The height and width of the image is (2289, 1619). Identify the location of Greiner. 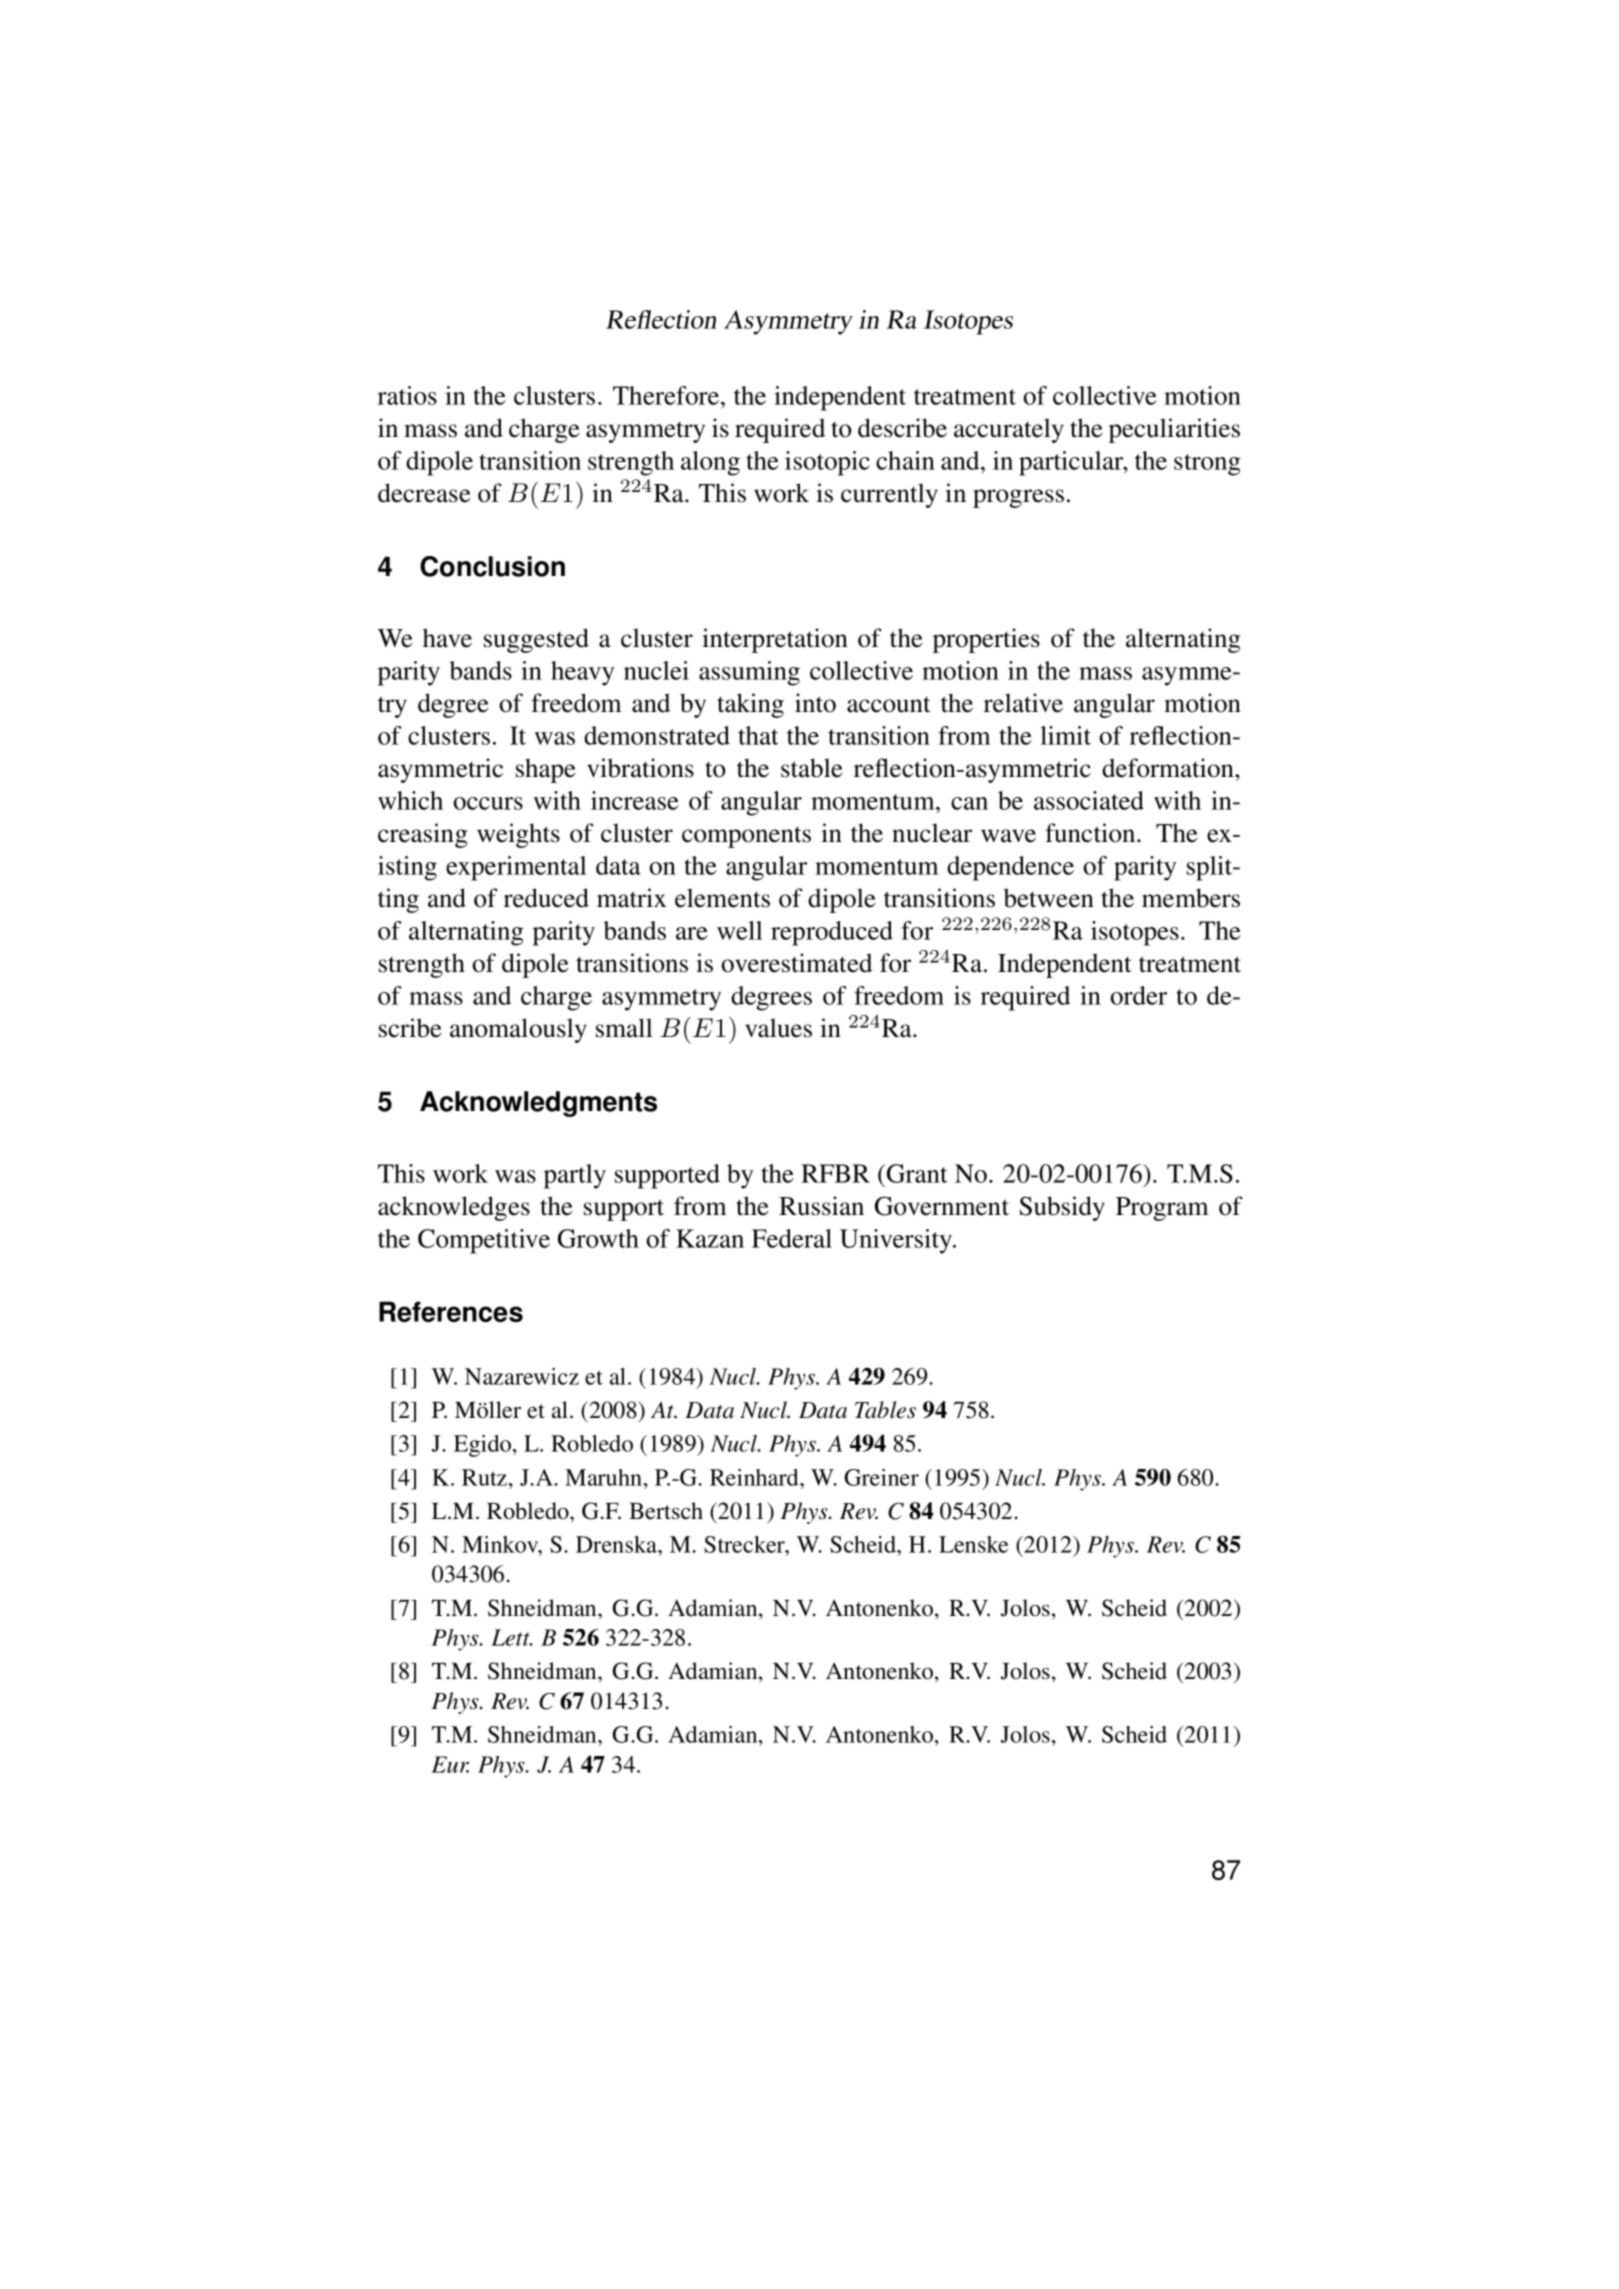
(881, 1477).
